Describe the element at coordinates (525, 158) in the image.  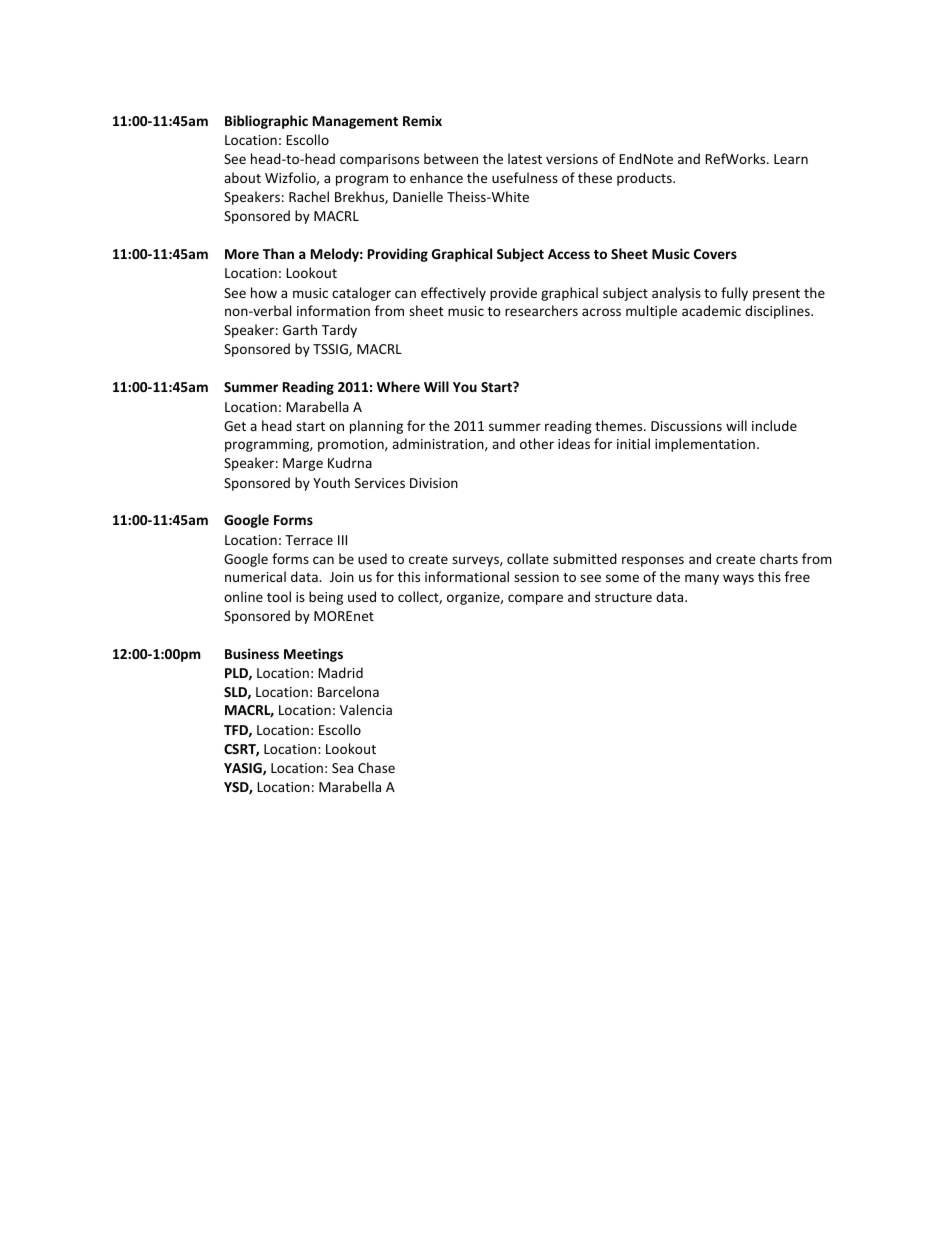
I see `latest` at that location.
